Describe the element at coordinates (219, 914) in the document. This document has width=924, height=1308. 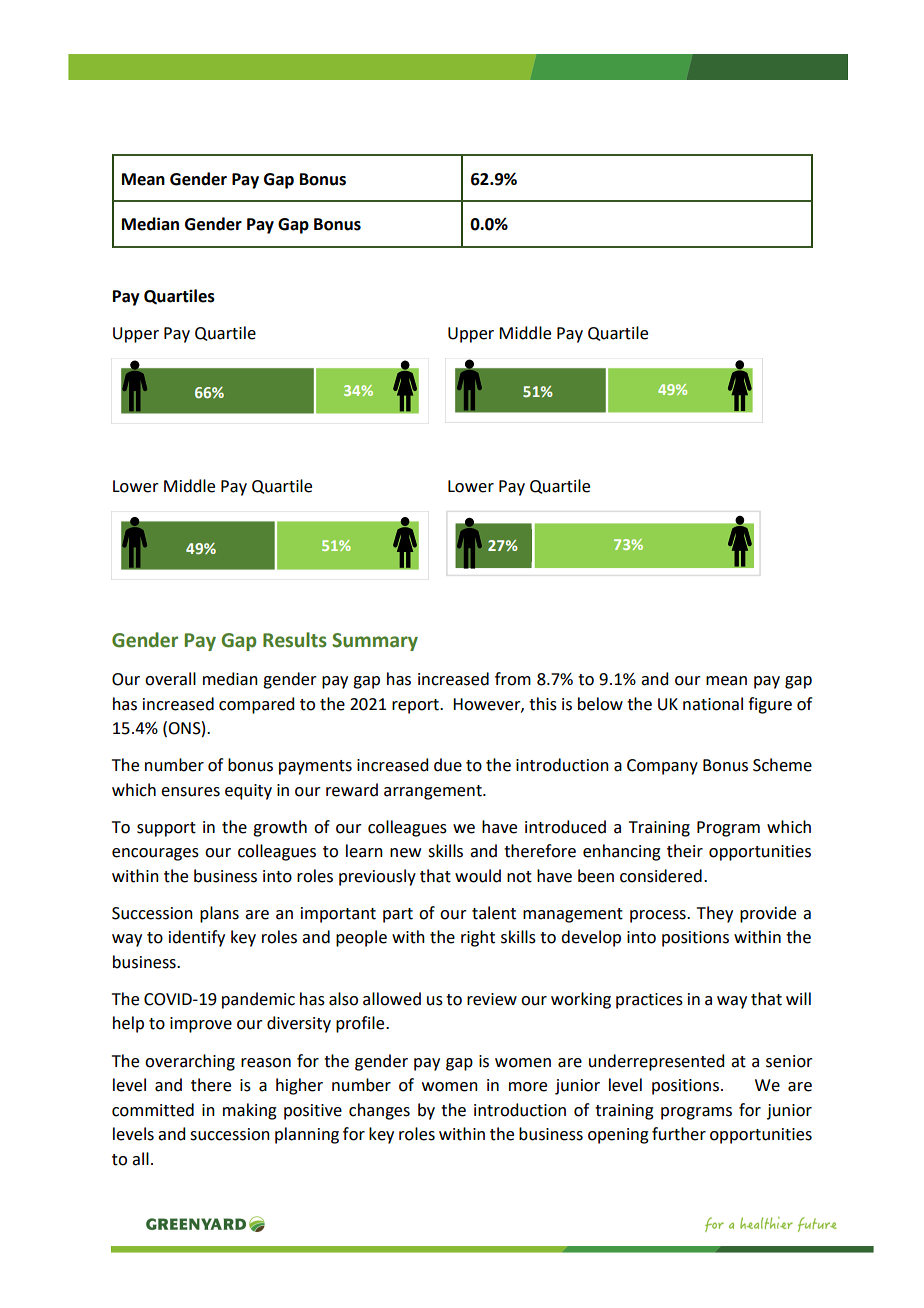
I see `plans` at that location.
